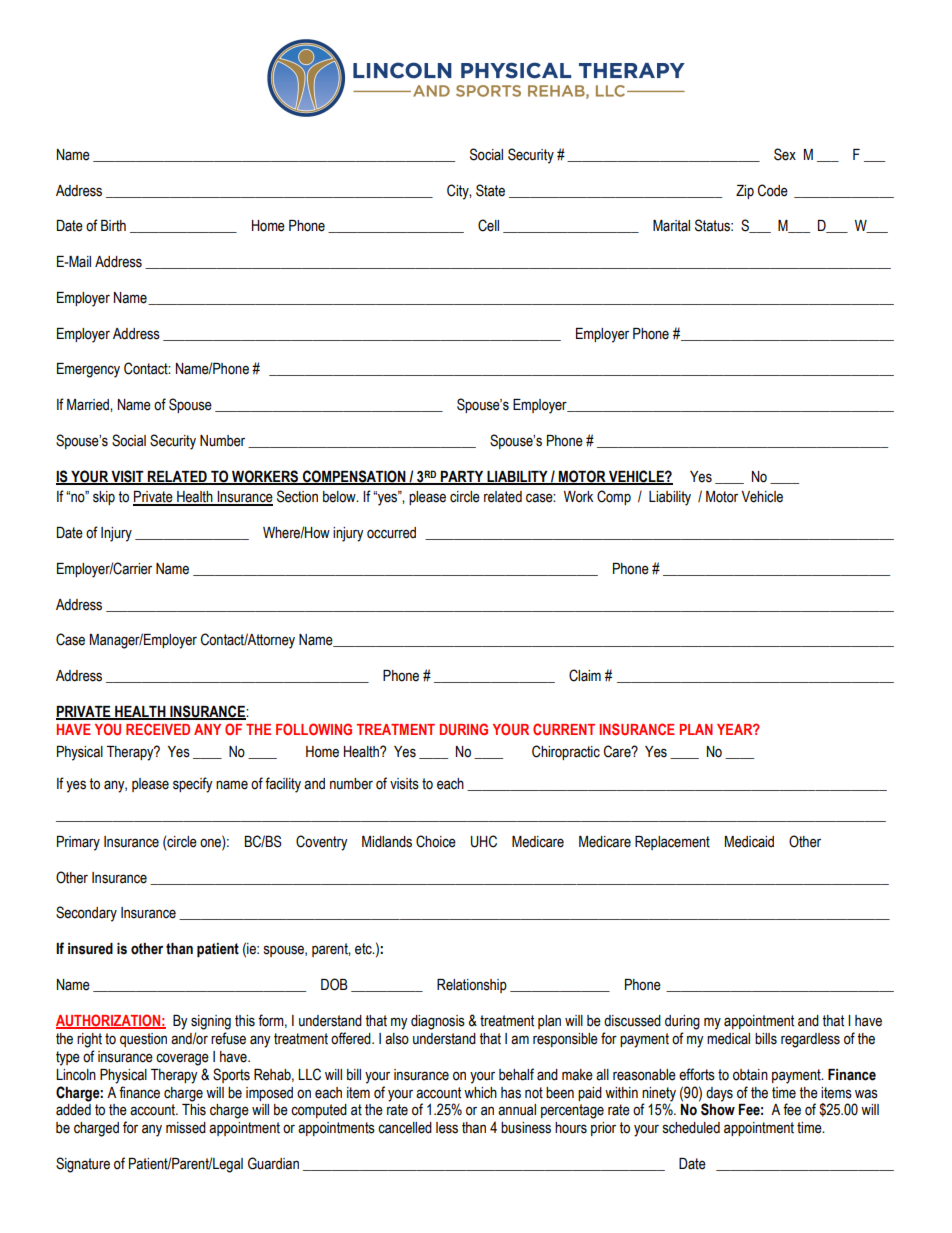  I want to click on State, so click(490, 190).
